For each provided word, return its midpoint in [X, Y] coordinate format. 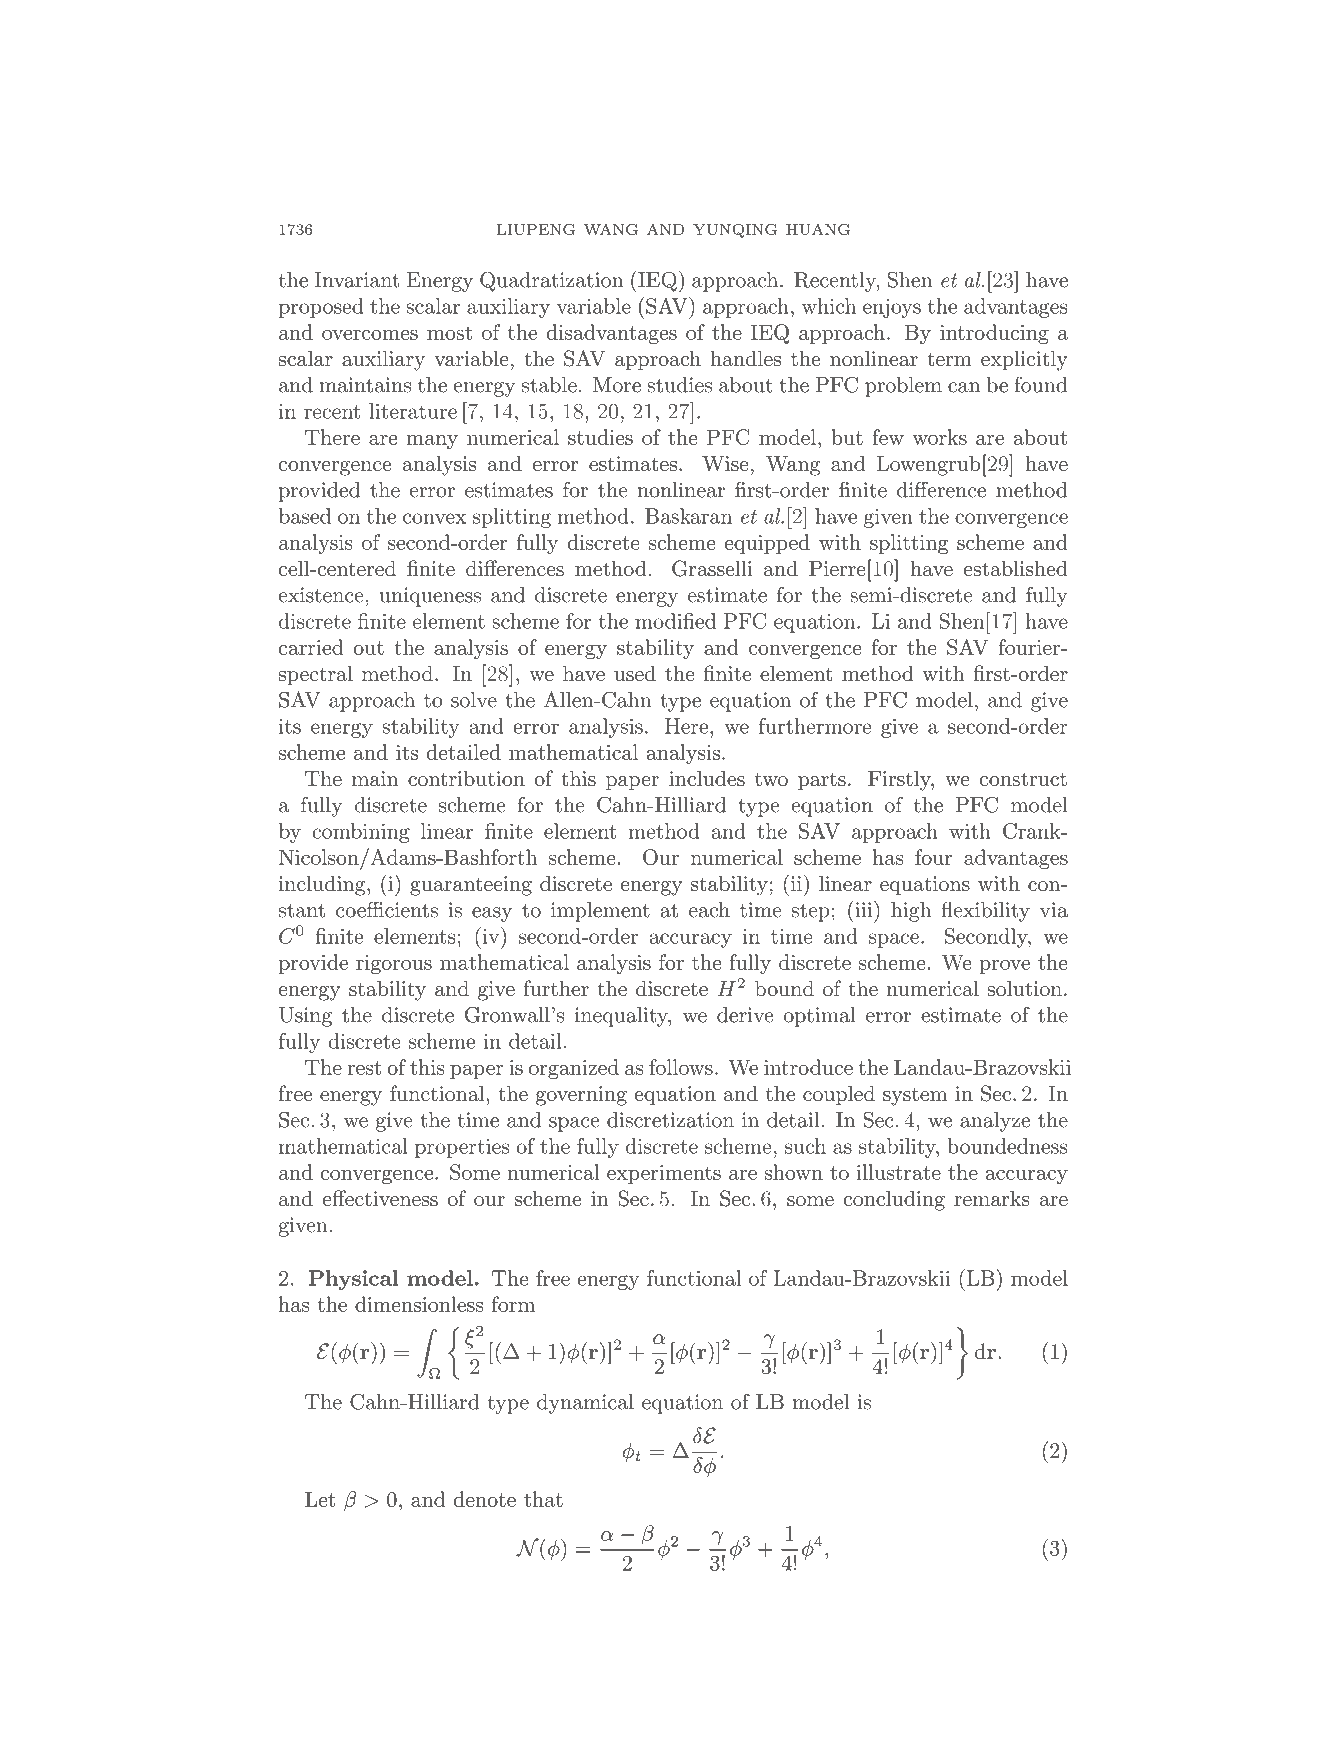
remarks [992, 1198]
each [709, 910]
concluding [894, 1200]
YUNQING [735, 231]
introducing [994, 334]
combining [361, 833]
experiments [664, 1174]
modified [675, 621]
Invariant [356, 280]
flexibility [986, 911]
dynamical [585, 1404]
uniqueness [430, 597]
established [1016, 568]
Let [320, 1499]
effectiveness [380, 1198]
